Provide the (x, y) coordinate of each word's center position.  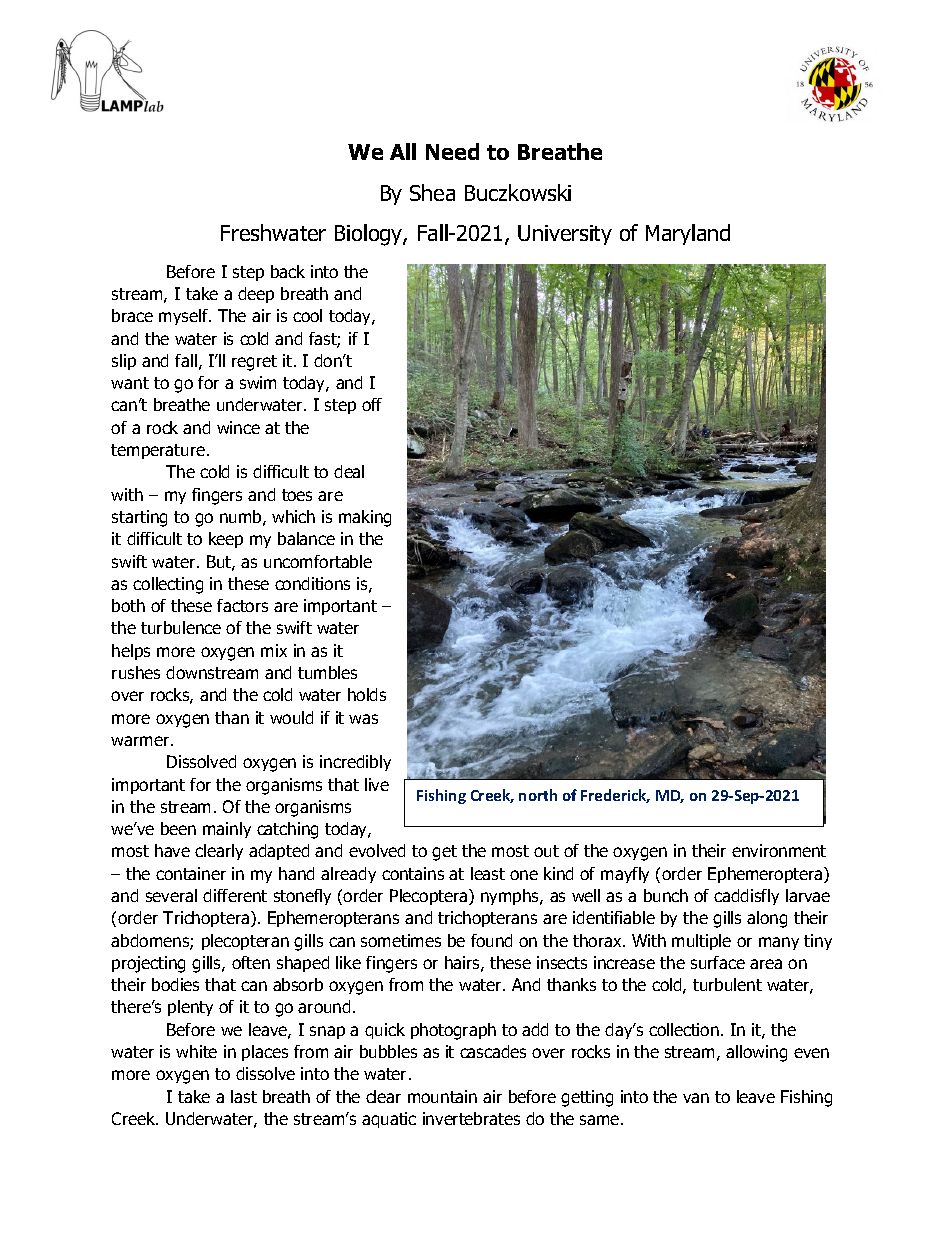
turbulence (181, 627)
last (244, 1096)
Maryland (688, 234)
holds (367, 694)
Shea (432, 192)
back (288, 271)
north (538, 795)
